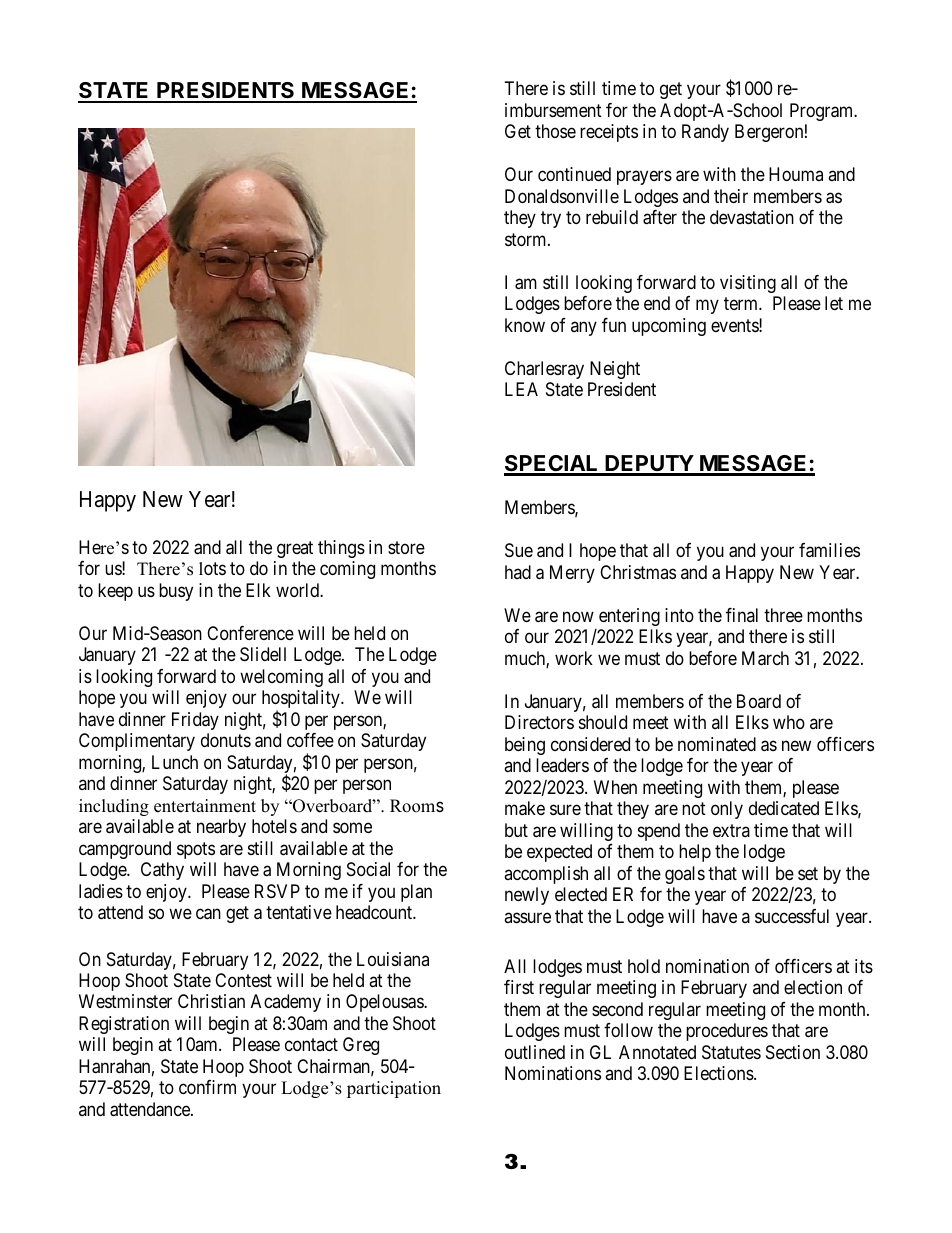  I want to click on dedicated, so click(784, 808).
